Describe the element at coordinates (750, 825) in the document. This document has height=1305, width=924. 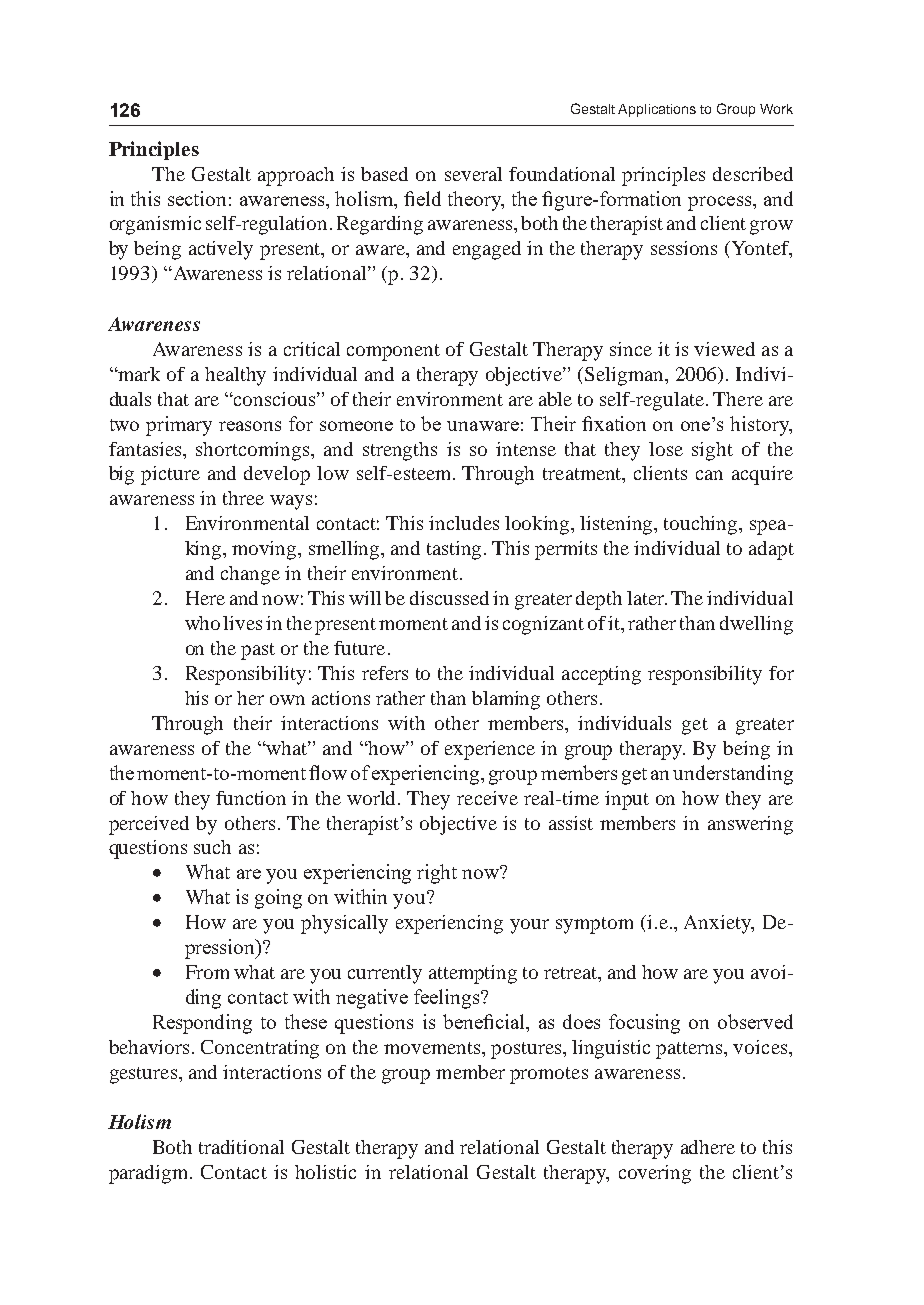
I see `answering` at that location.
